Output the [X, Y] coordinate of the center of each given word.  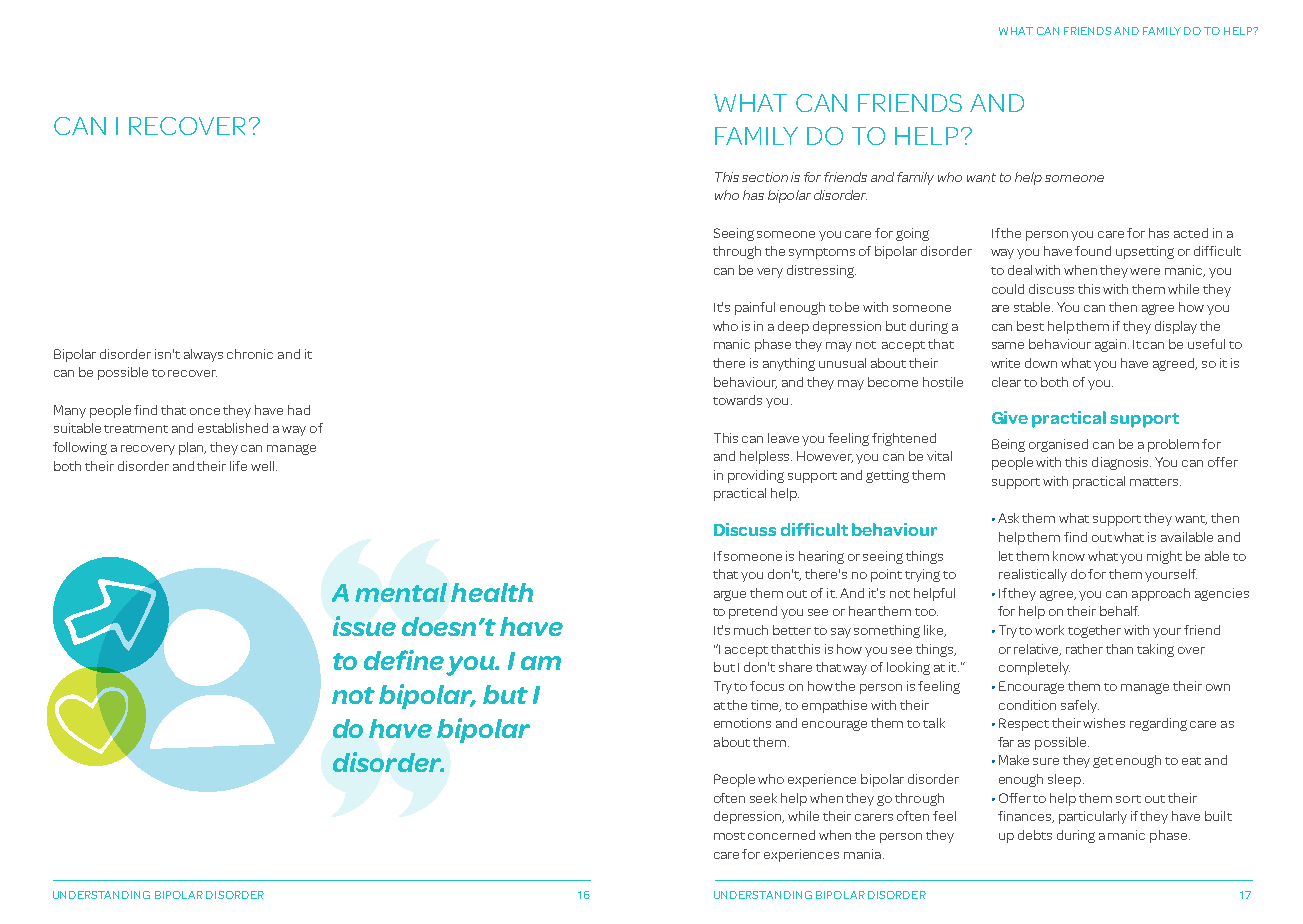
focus [767, 686]
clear [1006, 382]
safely [1080, 706]
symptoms [822, 253]
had [299, 410]
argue [730, 595]
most [729, 836]
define [404, 660]
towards [737, 400]
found [1093, 251]
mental [401, 592]
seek [763, 798]
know [1069, 556]
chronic [250, 354]
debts [1035, 835]
